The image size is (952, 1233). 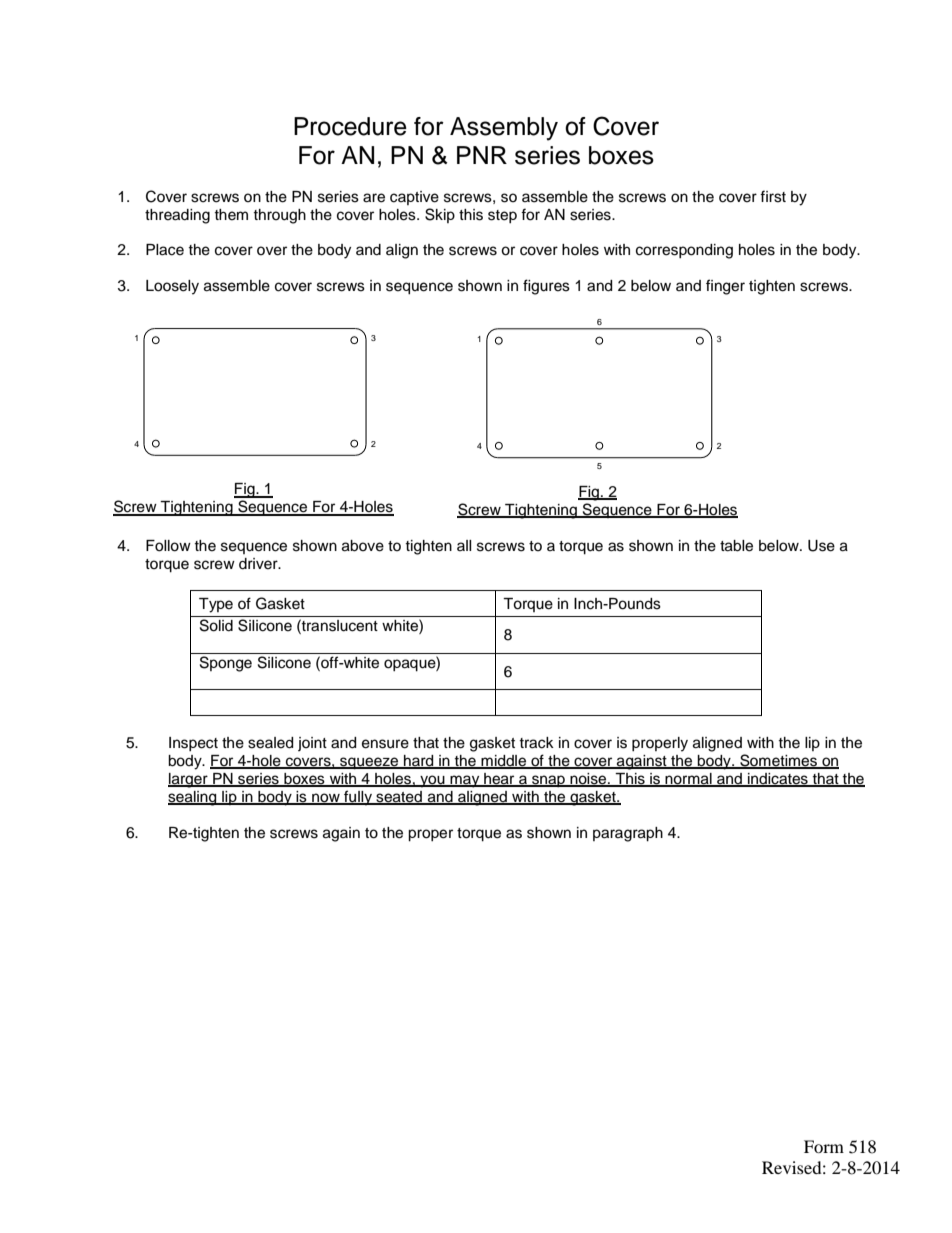 What do you see at coordinates (499, 780) in the document?
I see `hear` at bounding box center [499, 780].
